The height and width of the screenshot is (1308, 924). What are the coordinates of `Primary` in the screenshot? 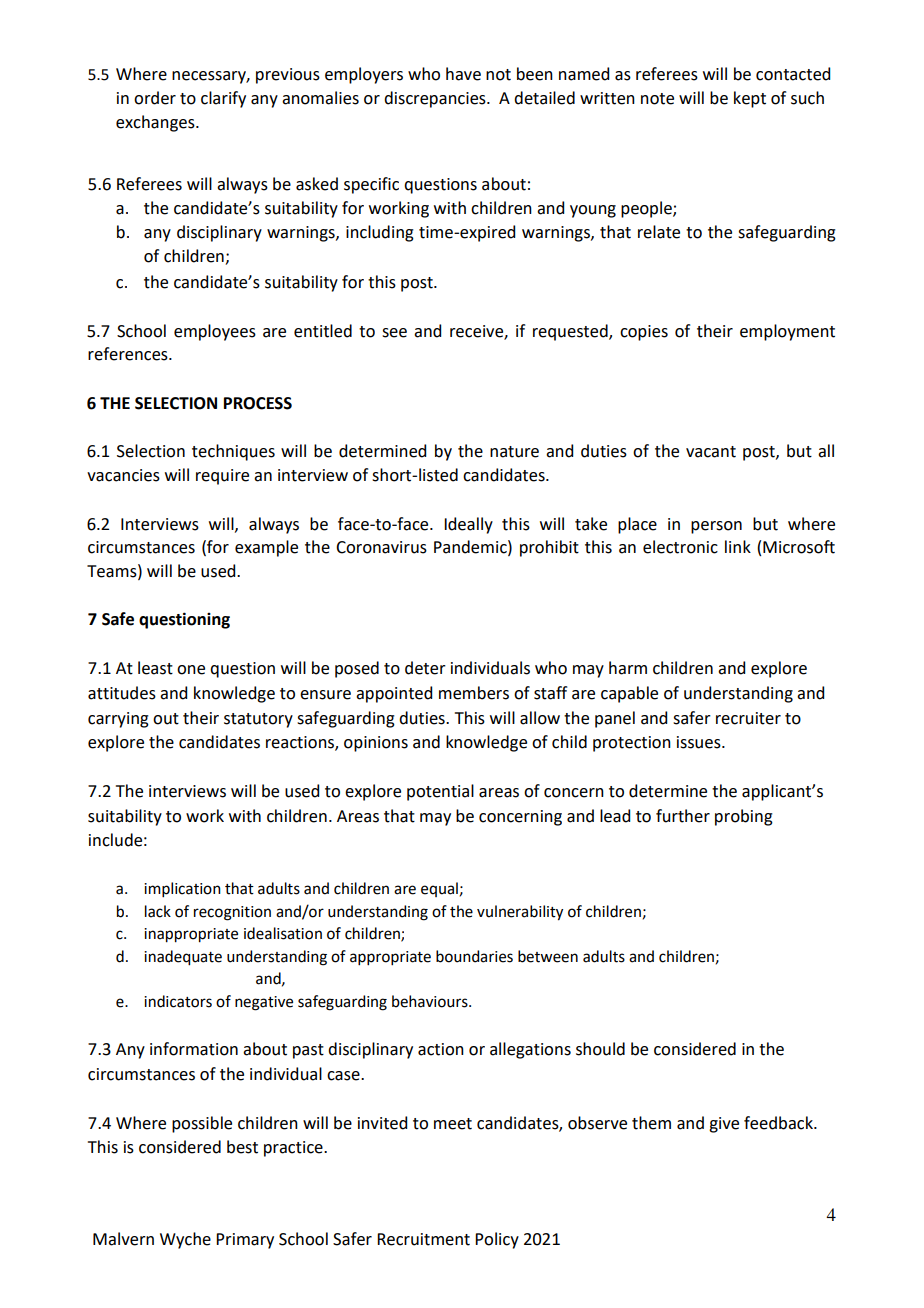 It's located at (245, 1241).
